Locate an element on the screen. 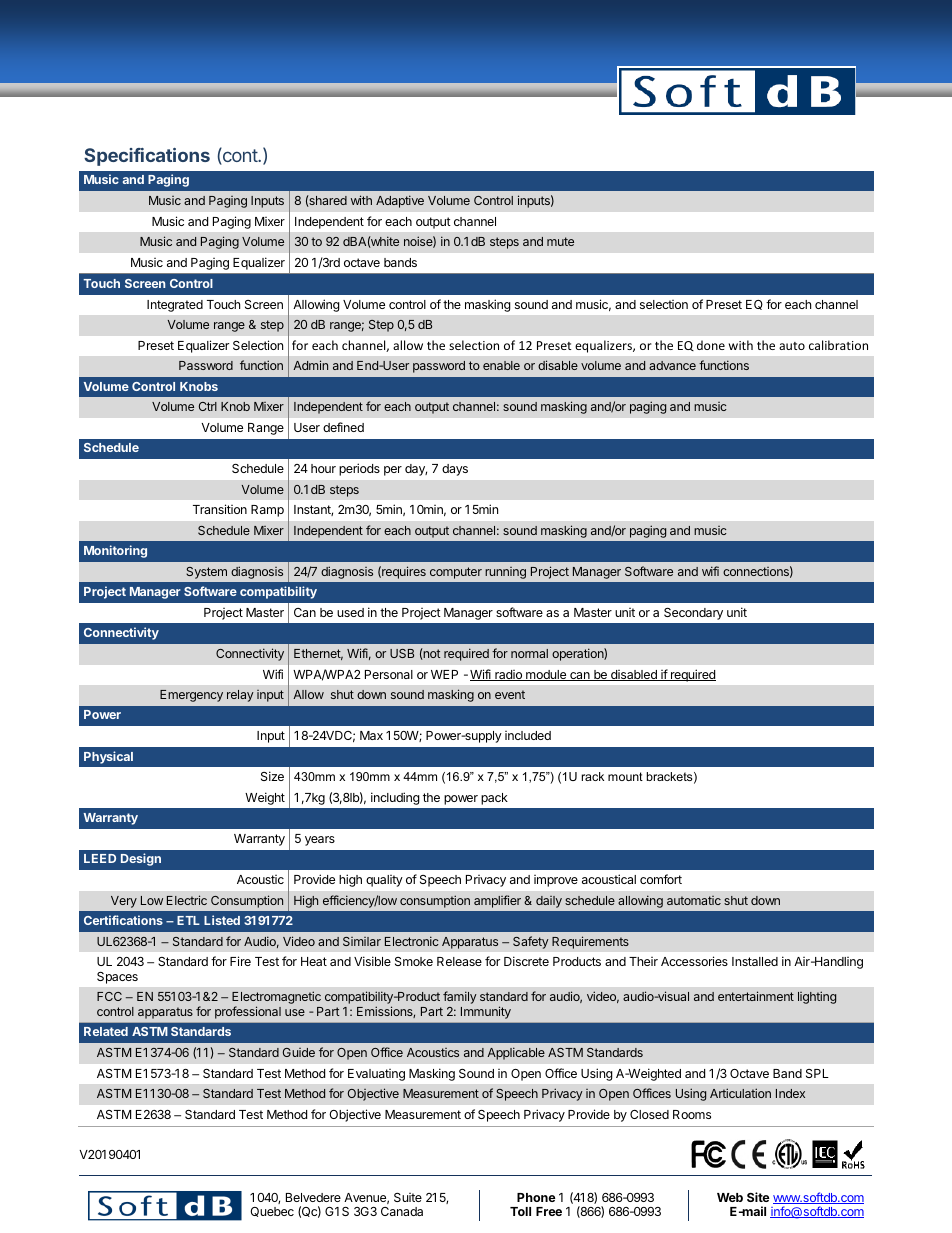  Adaptive is located at coordinates (400, 201).
